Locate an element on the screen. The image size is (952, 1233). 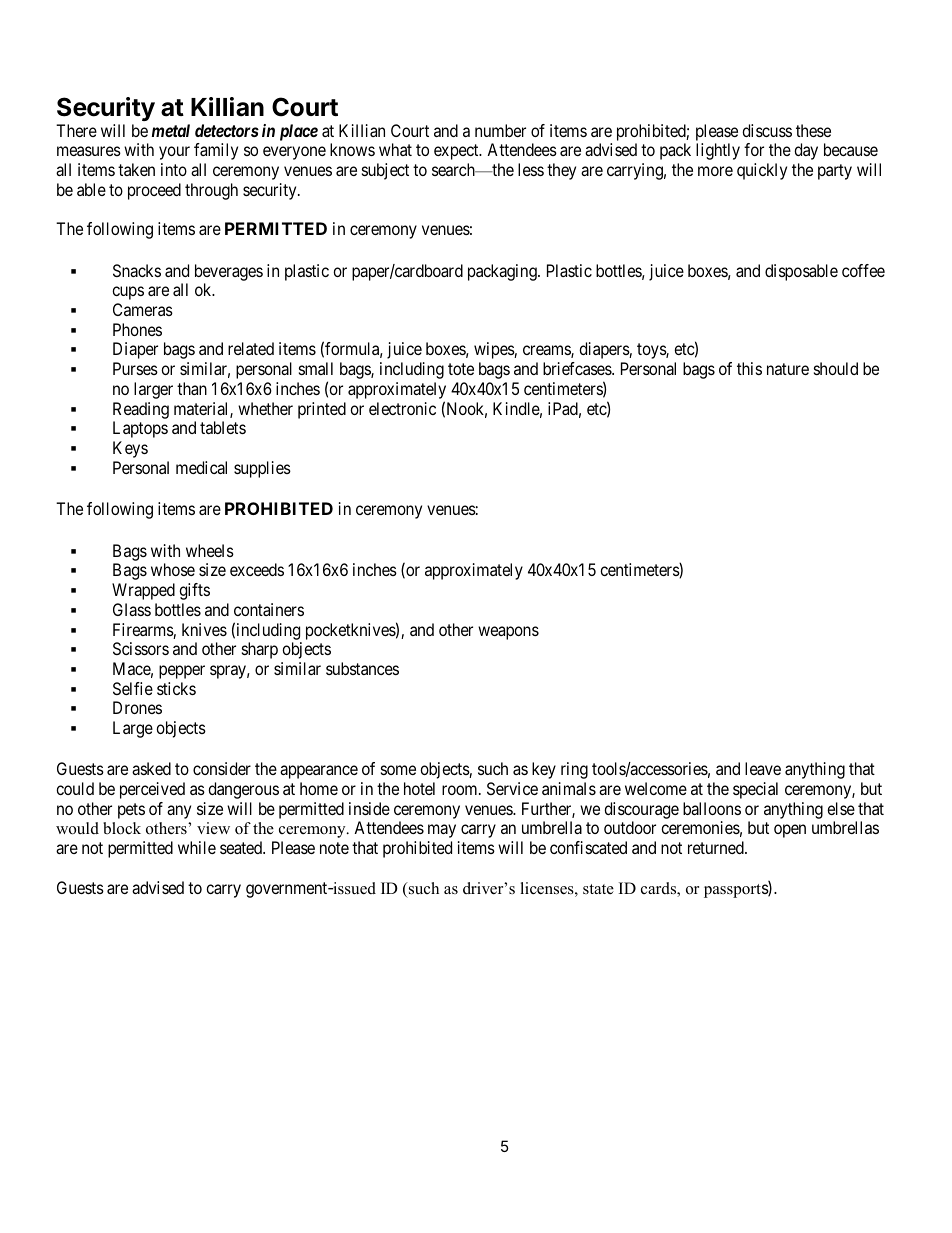
your is located at coordinates (174, 153).
